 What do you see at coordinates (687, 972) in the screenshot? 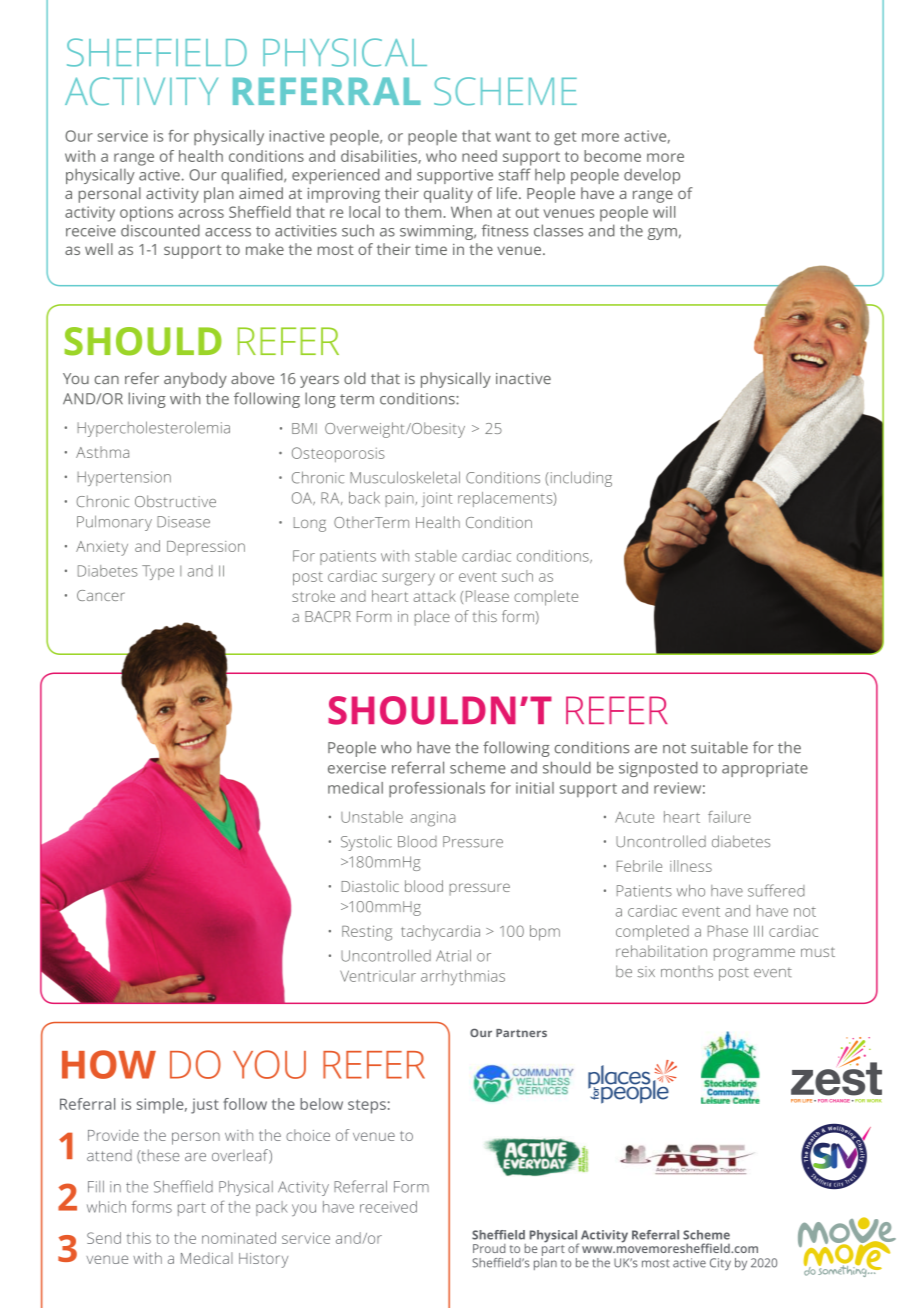
I see `months` at bounding box center [687, 972].
